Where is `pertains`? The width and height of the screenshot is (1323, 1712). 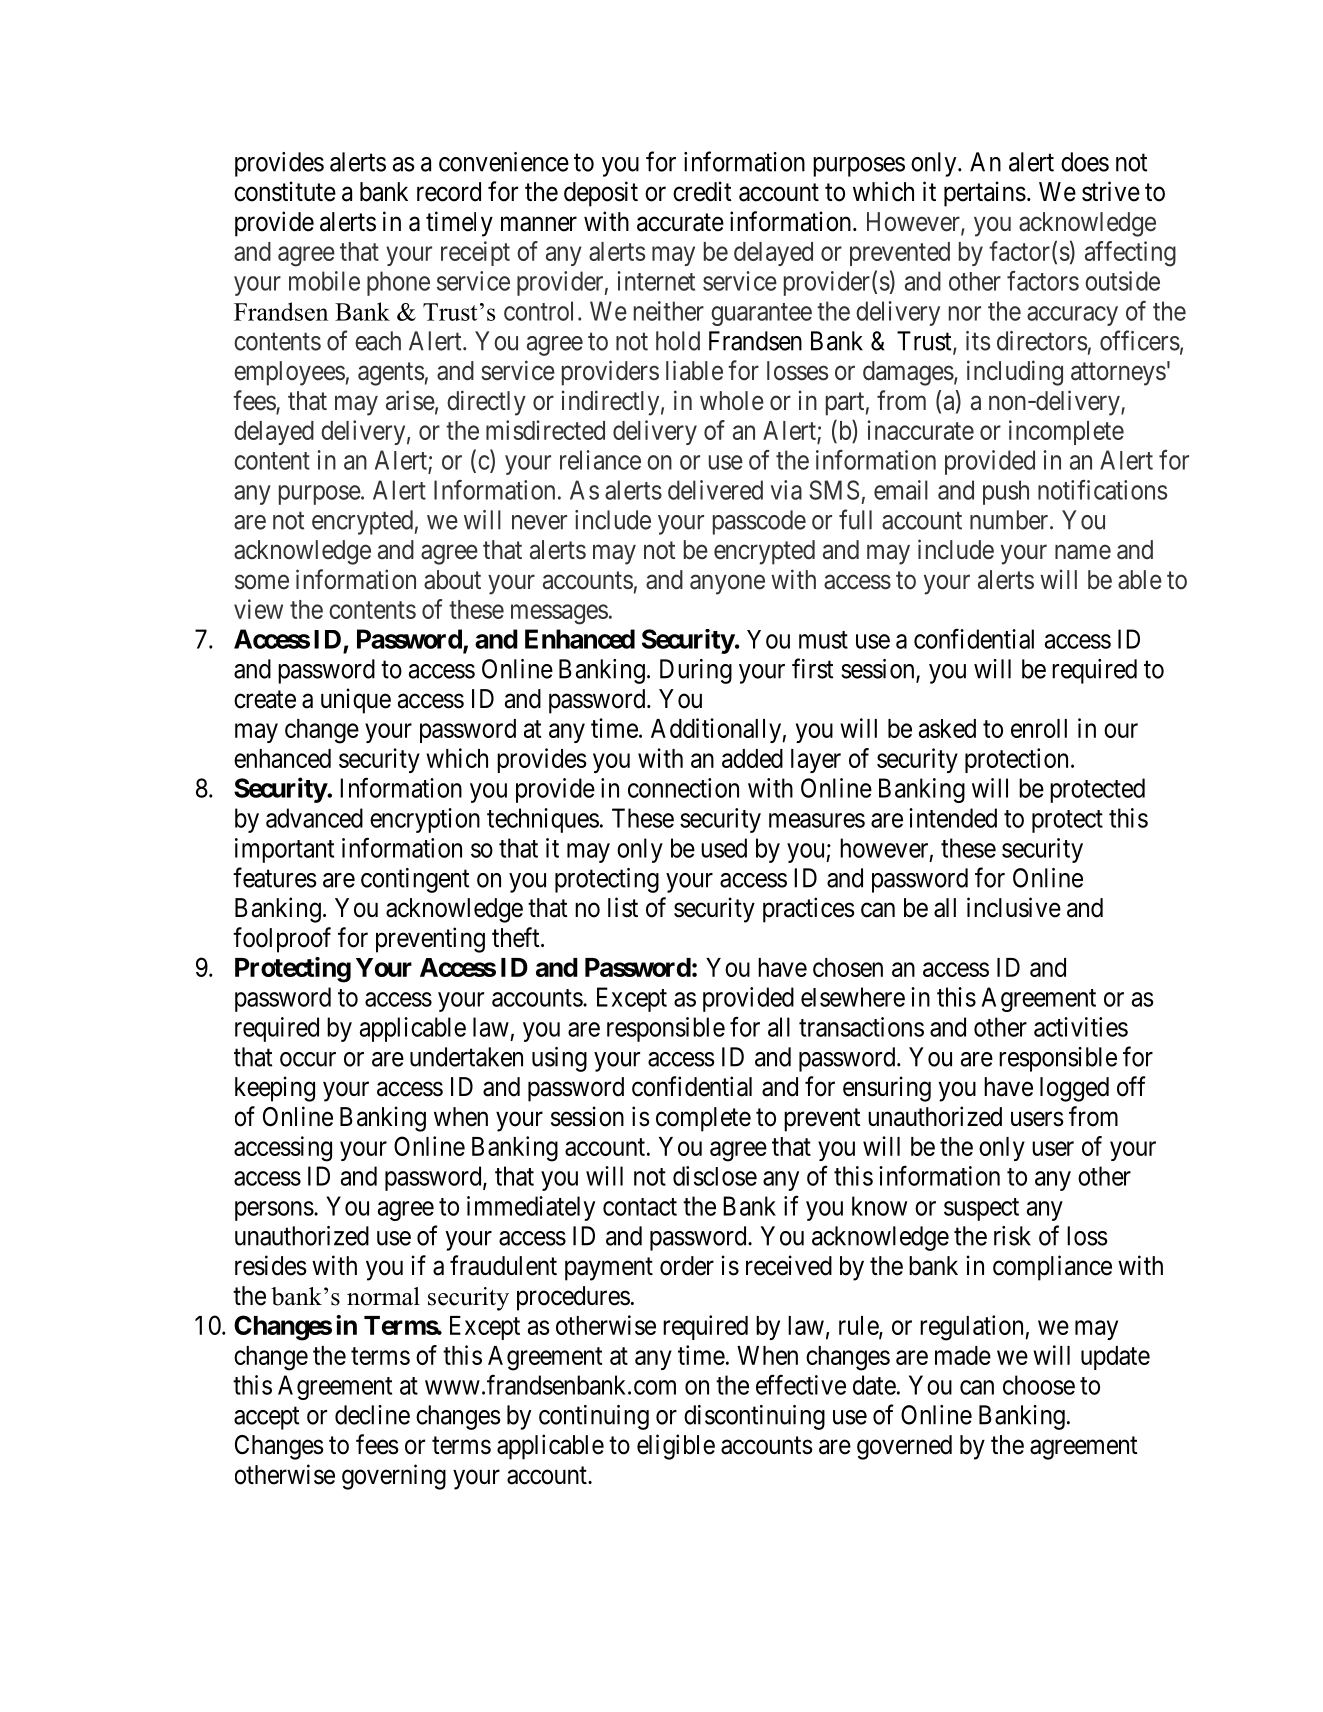 pertains is located at coordinates (985, 194).
